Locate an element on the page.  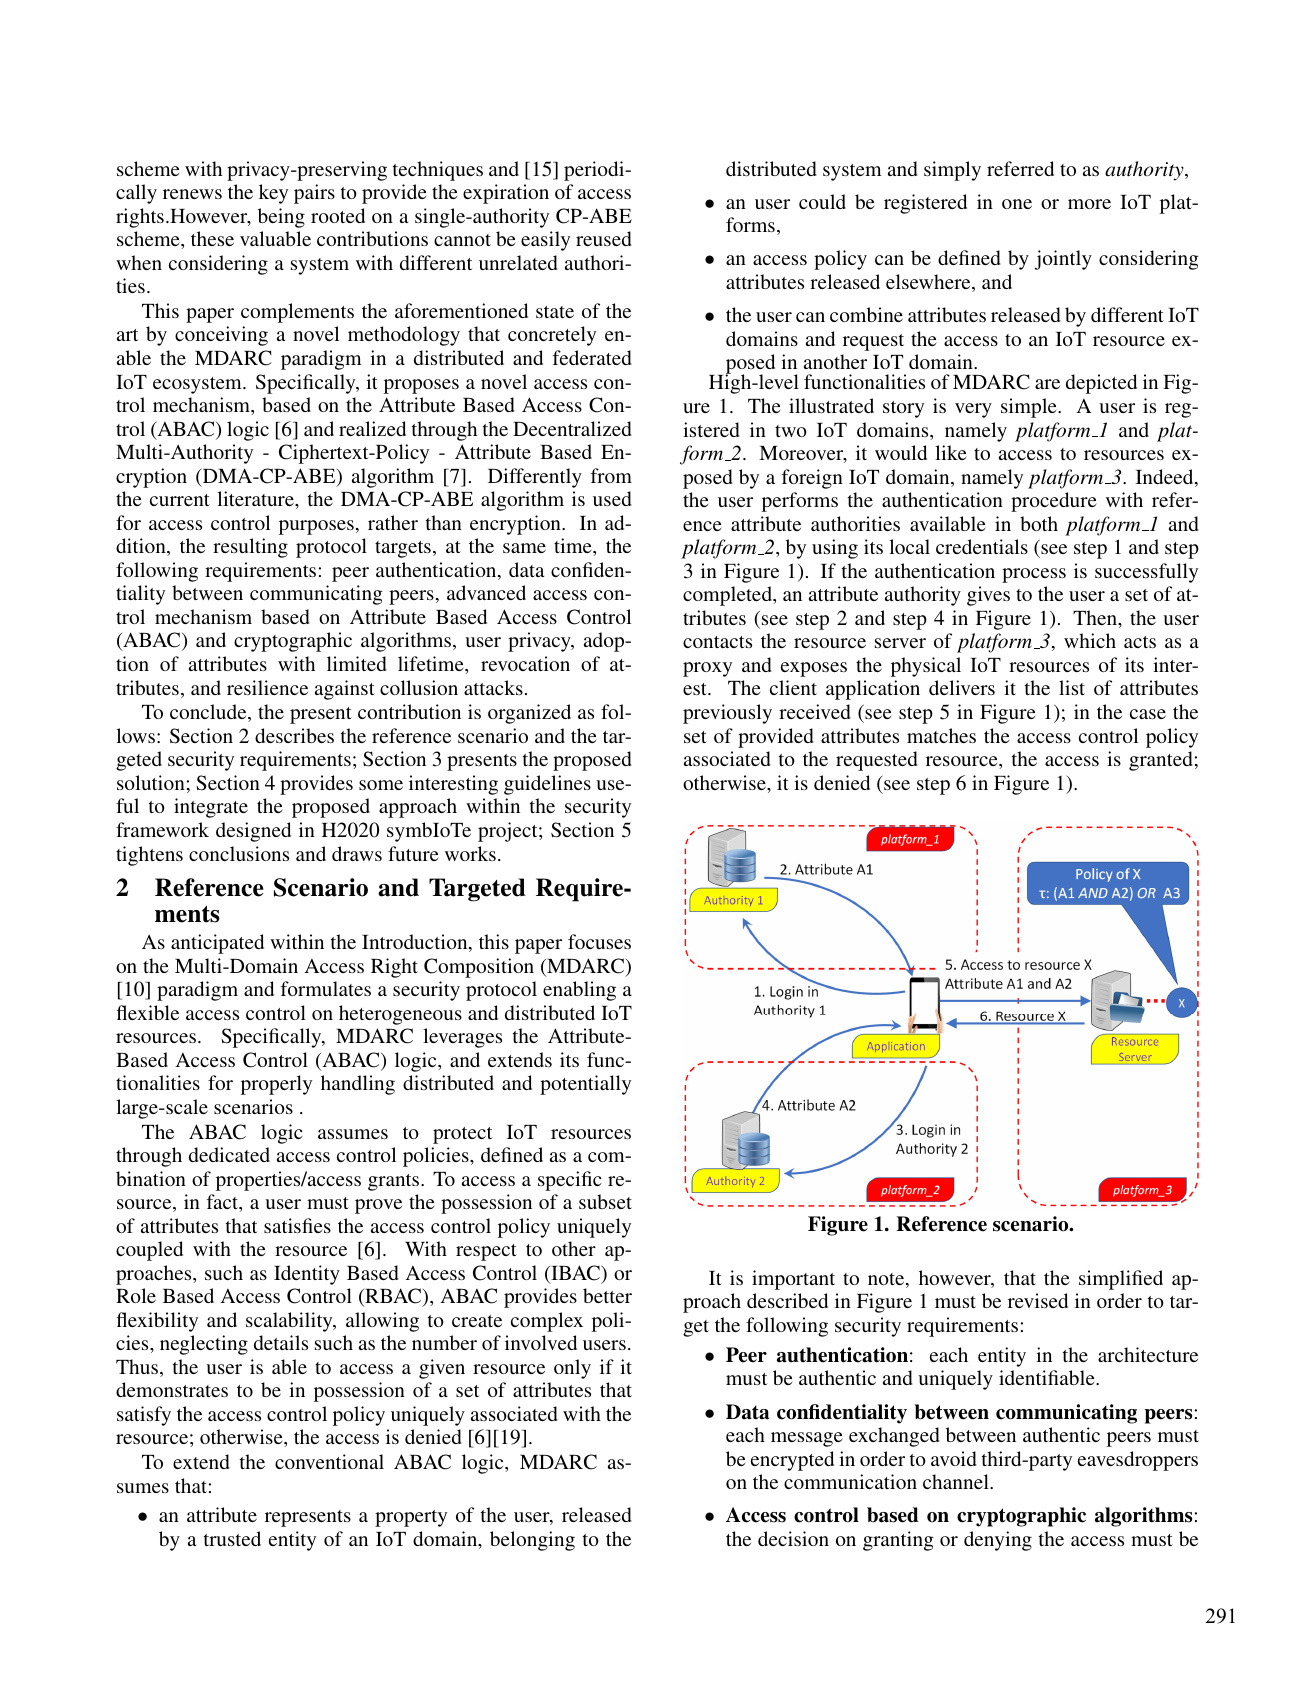
jointly is located at coordinates (1063, 260).
